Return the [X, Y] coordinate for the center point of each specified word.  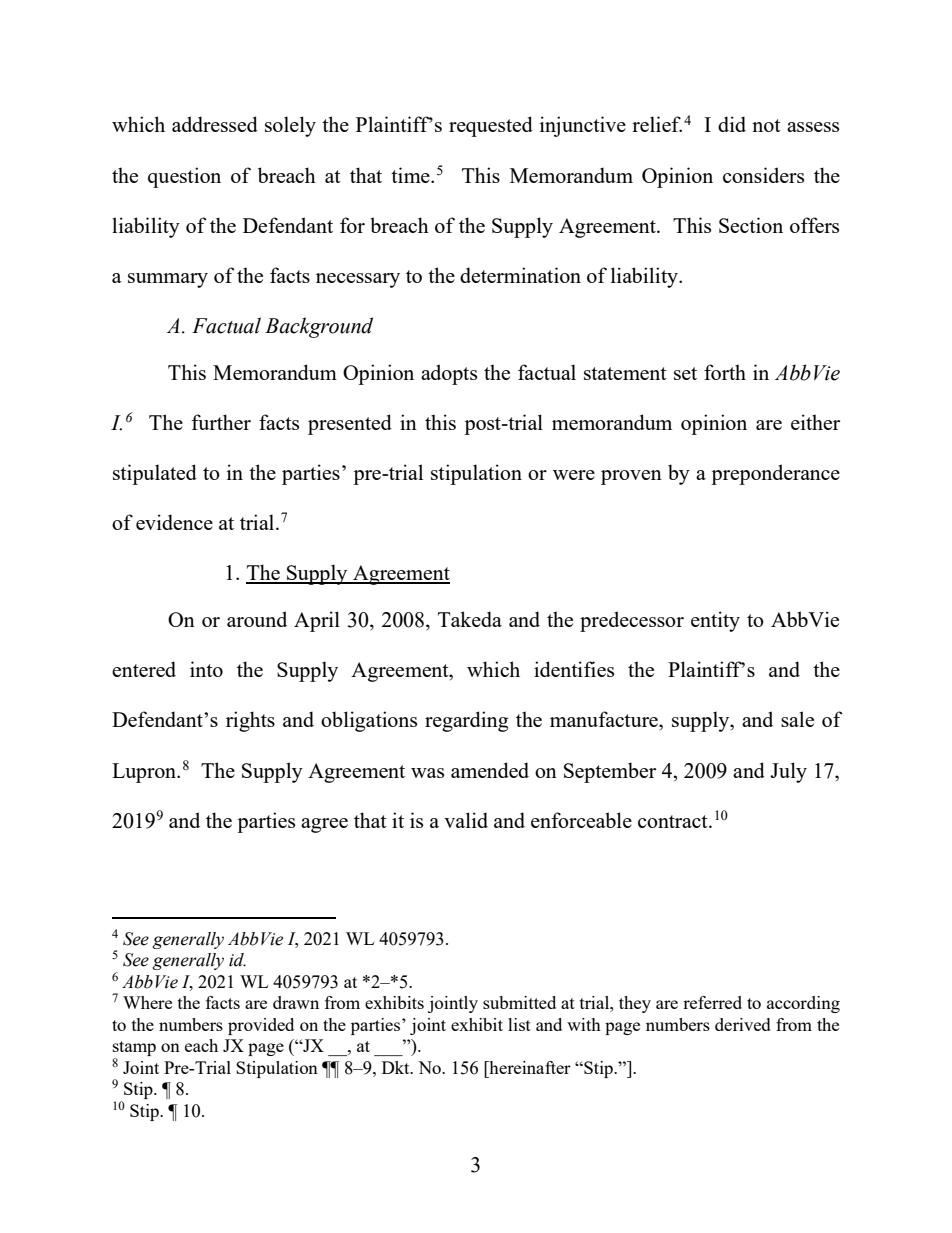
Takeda [470, 619]
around [257, 619]
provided [261, 1026]
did [732, 124]
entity [715, 621]
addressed [215, 124]
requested [491, 126]
